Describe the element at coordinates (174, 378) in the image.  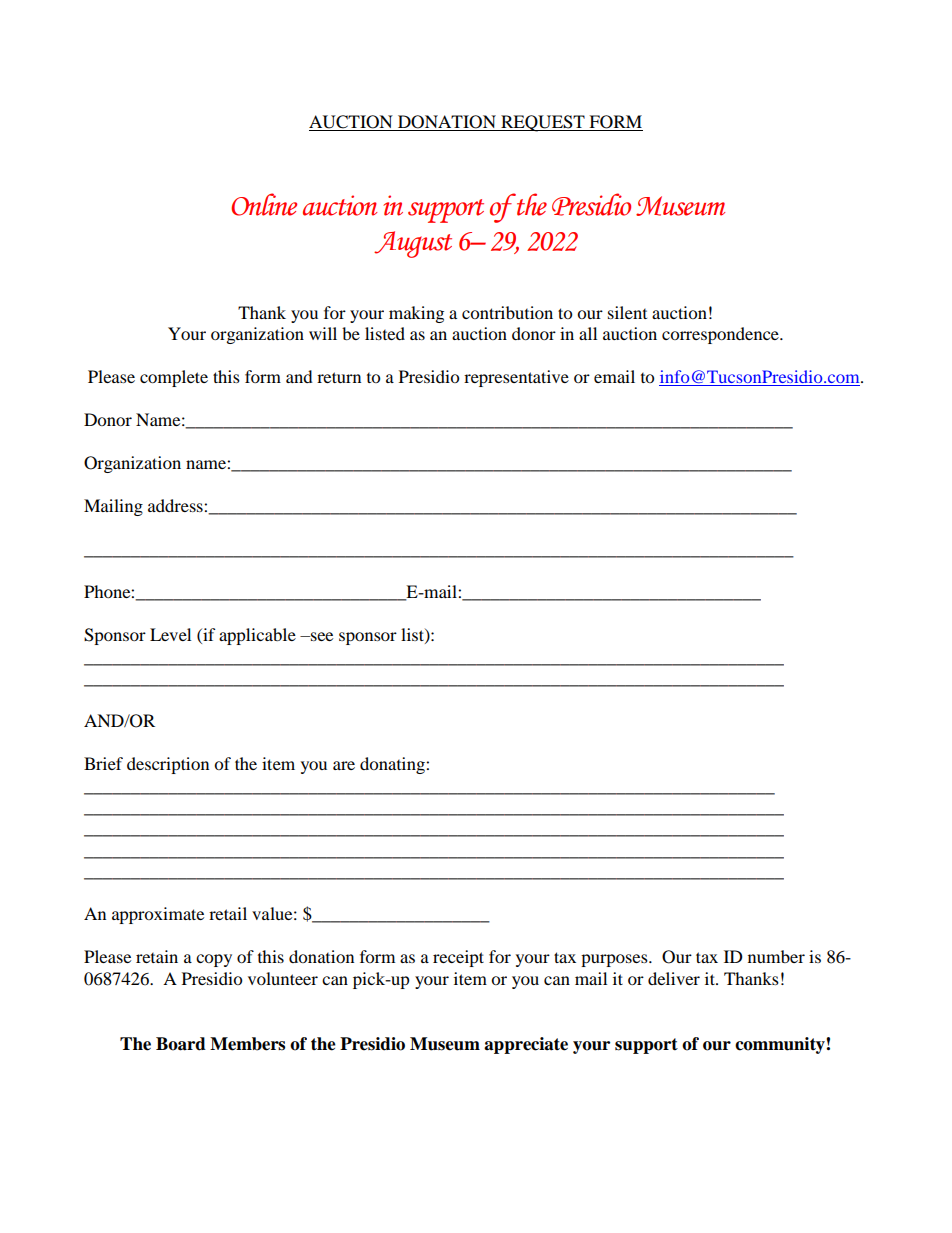
I see `complete` at that location.
